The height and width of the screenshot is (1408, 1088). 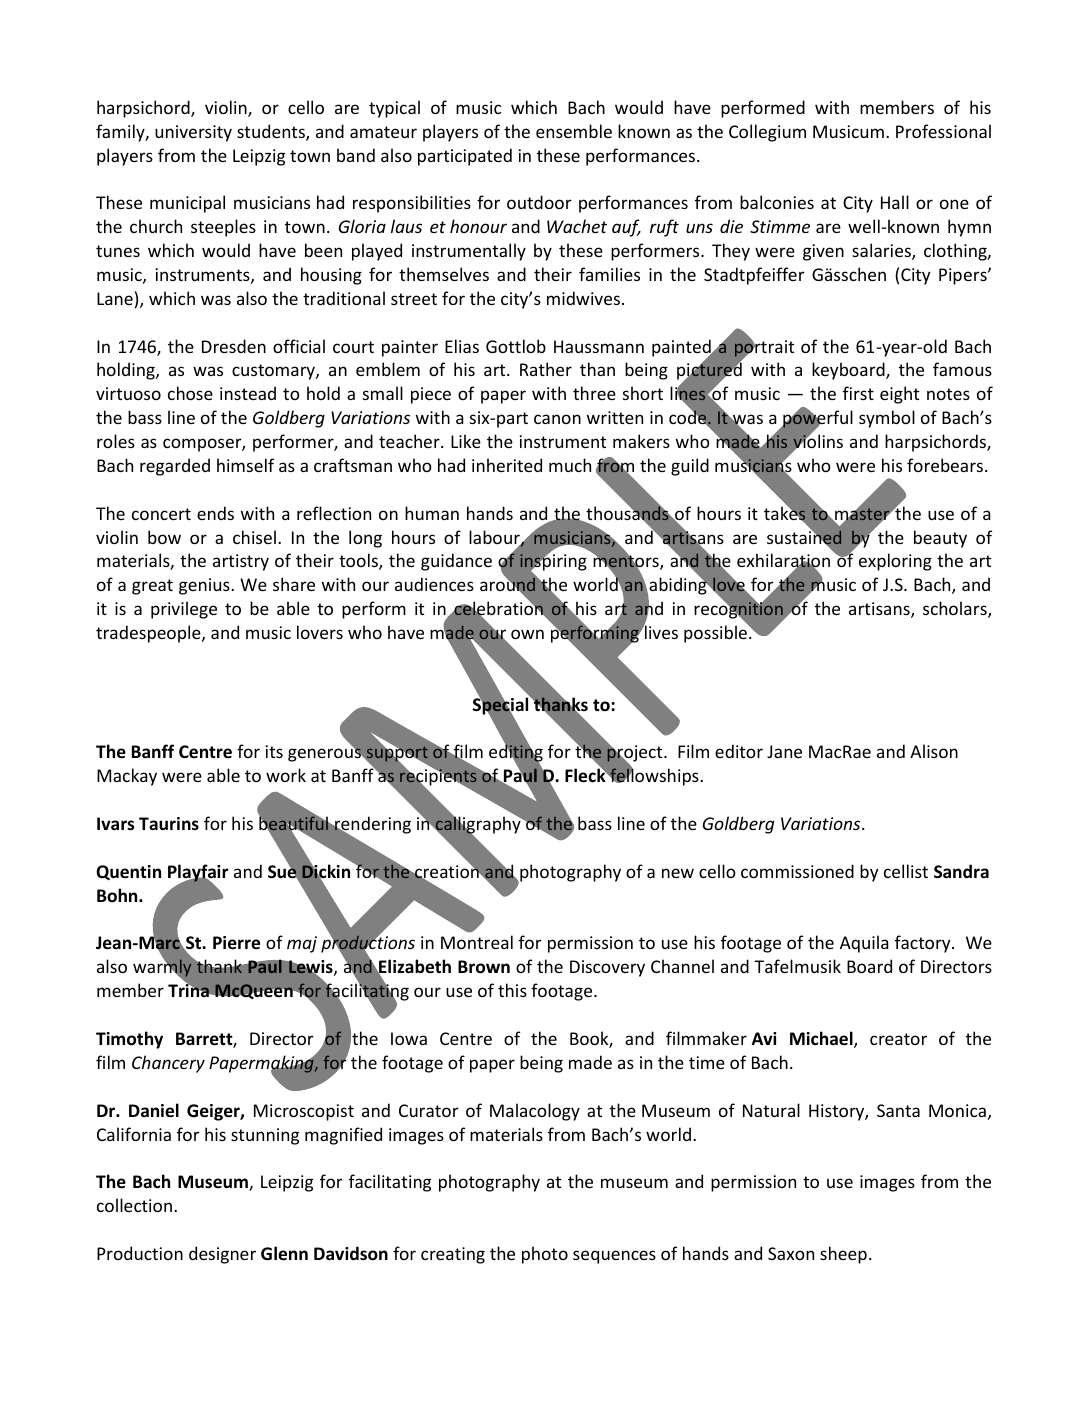 What do you see at coordinates (236, 943) in the screenshot?
I see `Pierre` at bounding box center [236, 943].
